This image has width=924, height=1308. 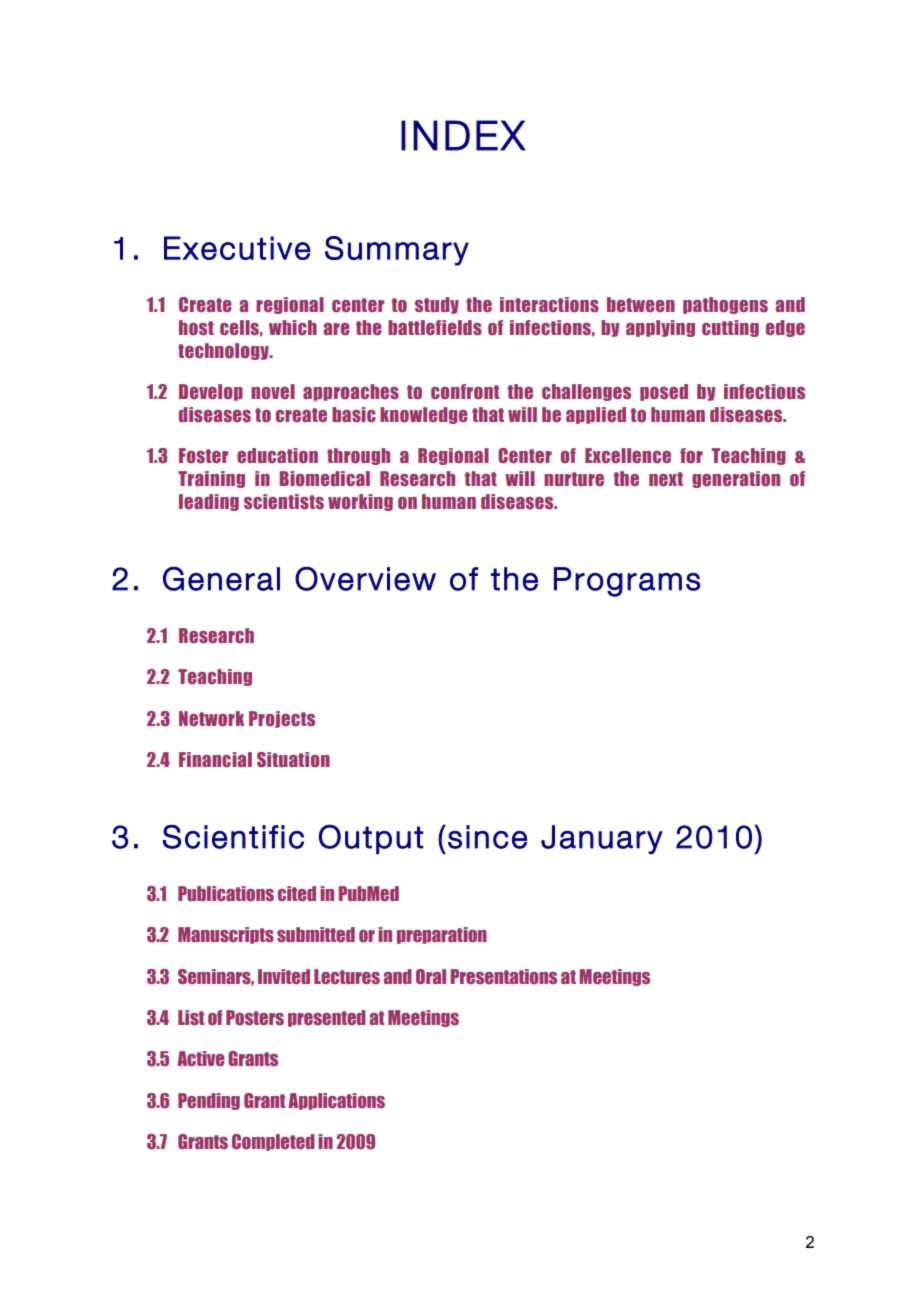 I want to click on cutting, so click(x=730, y=328).
